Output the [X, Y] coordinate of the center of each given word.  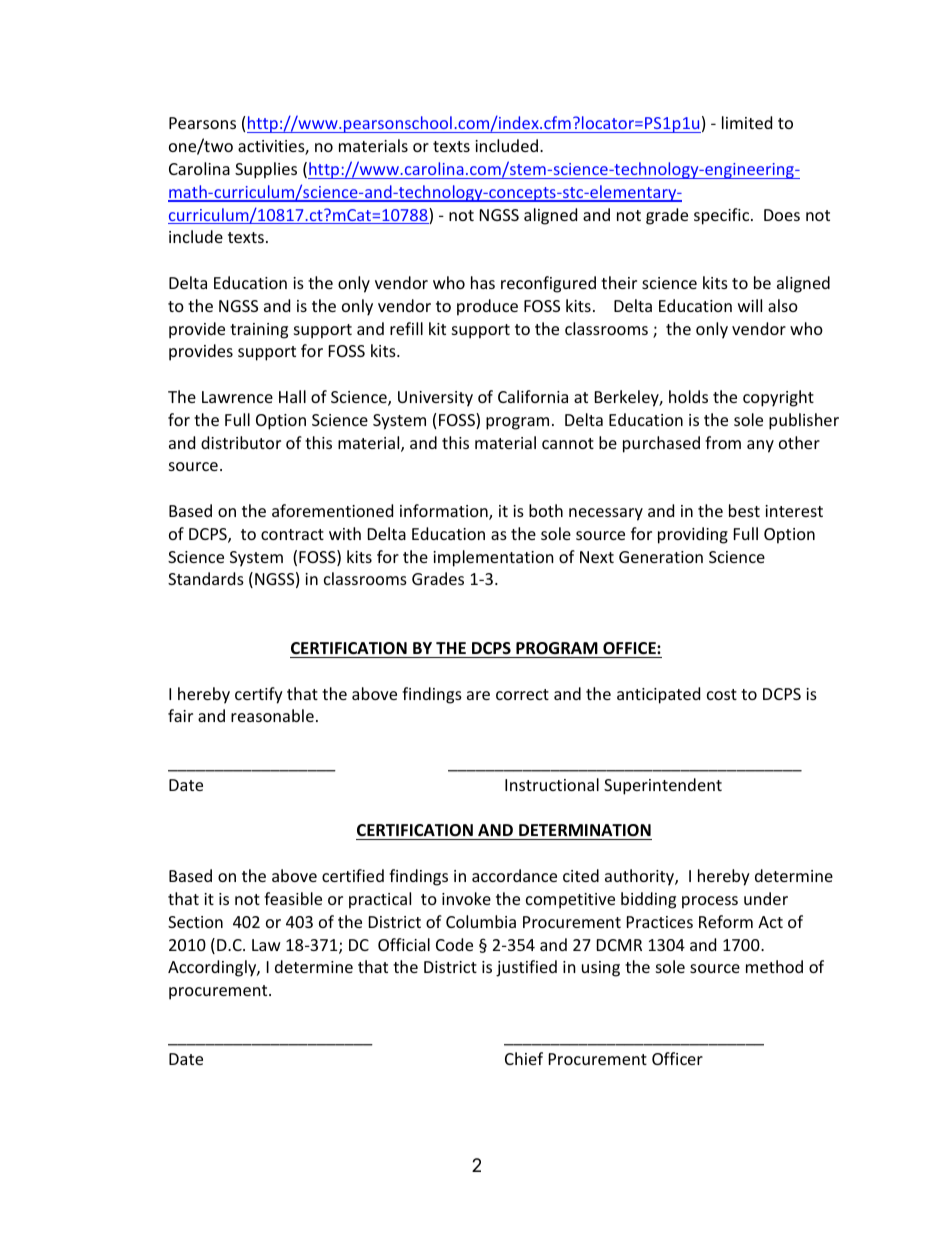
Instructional [552, 784]
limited [747, 122]
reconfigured [548, 284]
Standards [206, 578]
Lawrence [237, 397]
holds [688, 396]
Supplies [266, 170]
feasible [293, 898]
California [533, 396]
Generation [661, 557]
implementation [493, 558]
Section [195, 922]
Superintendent [663, 786]
